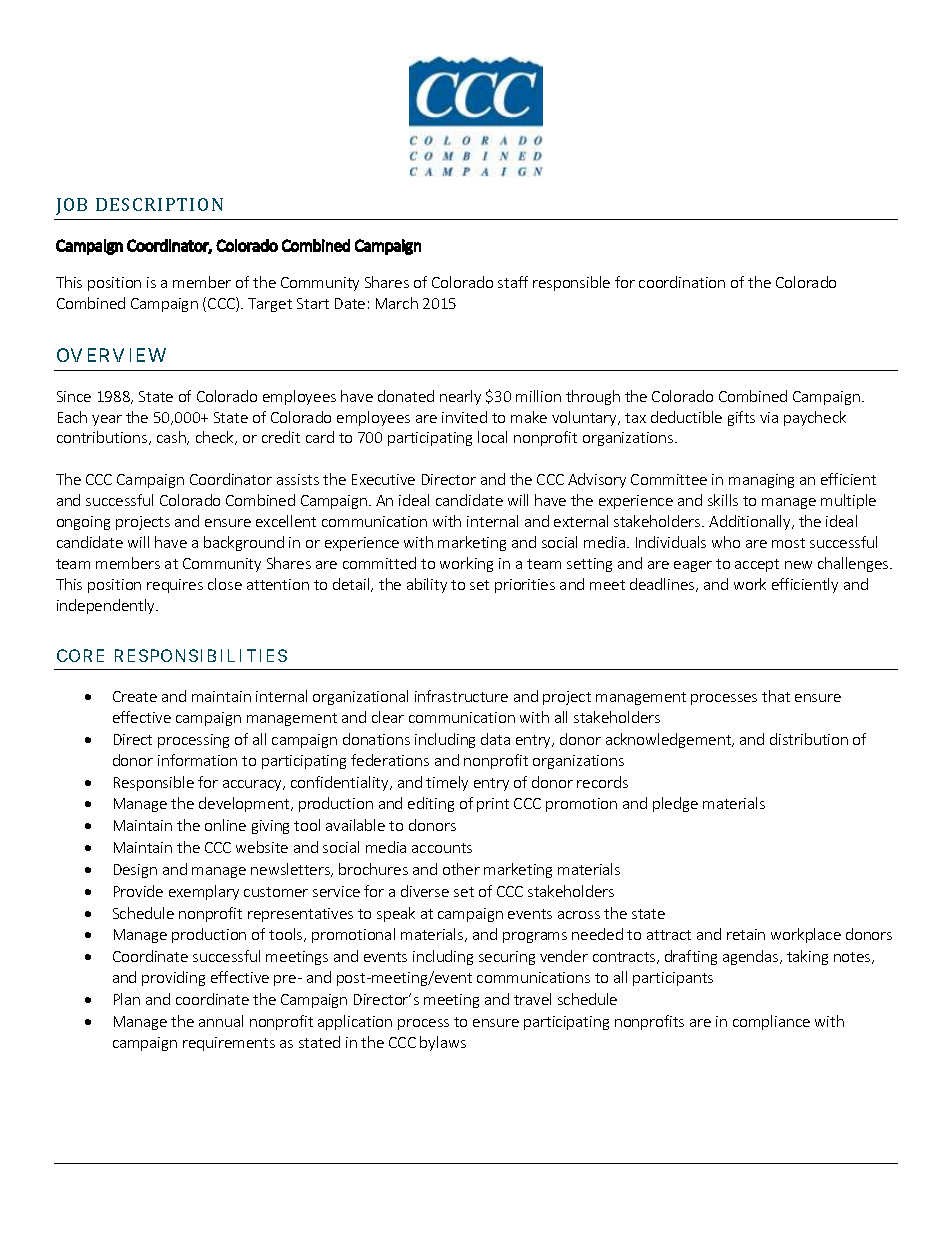  I want to click on that, so click(776, 696).
